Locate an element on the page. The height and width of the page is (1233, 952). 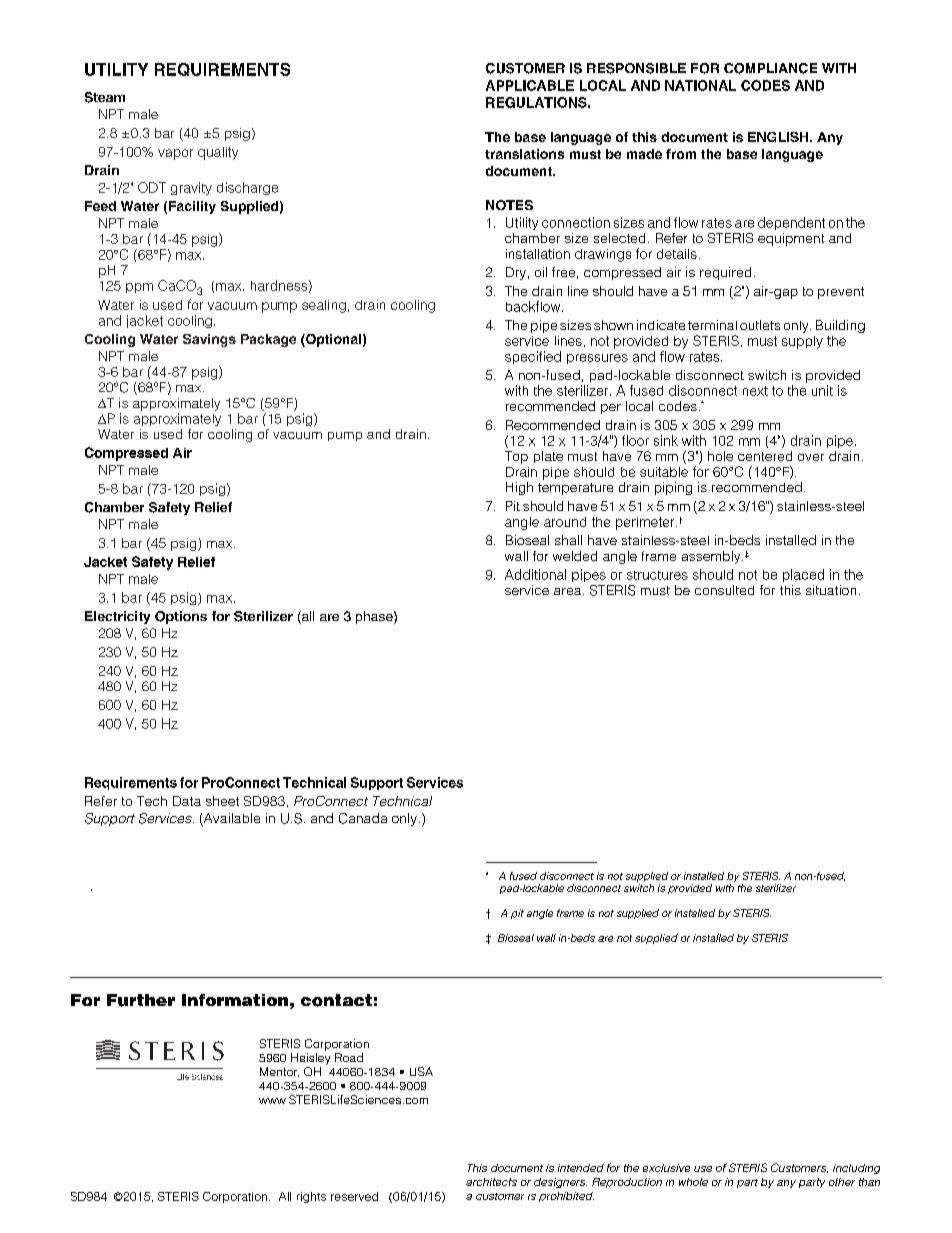
including is located at coordinates (856, 1169).
